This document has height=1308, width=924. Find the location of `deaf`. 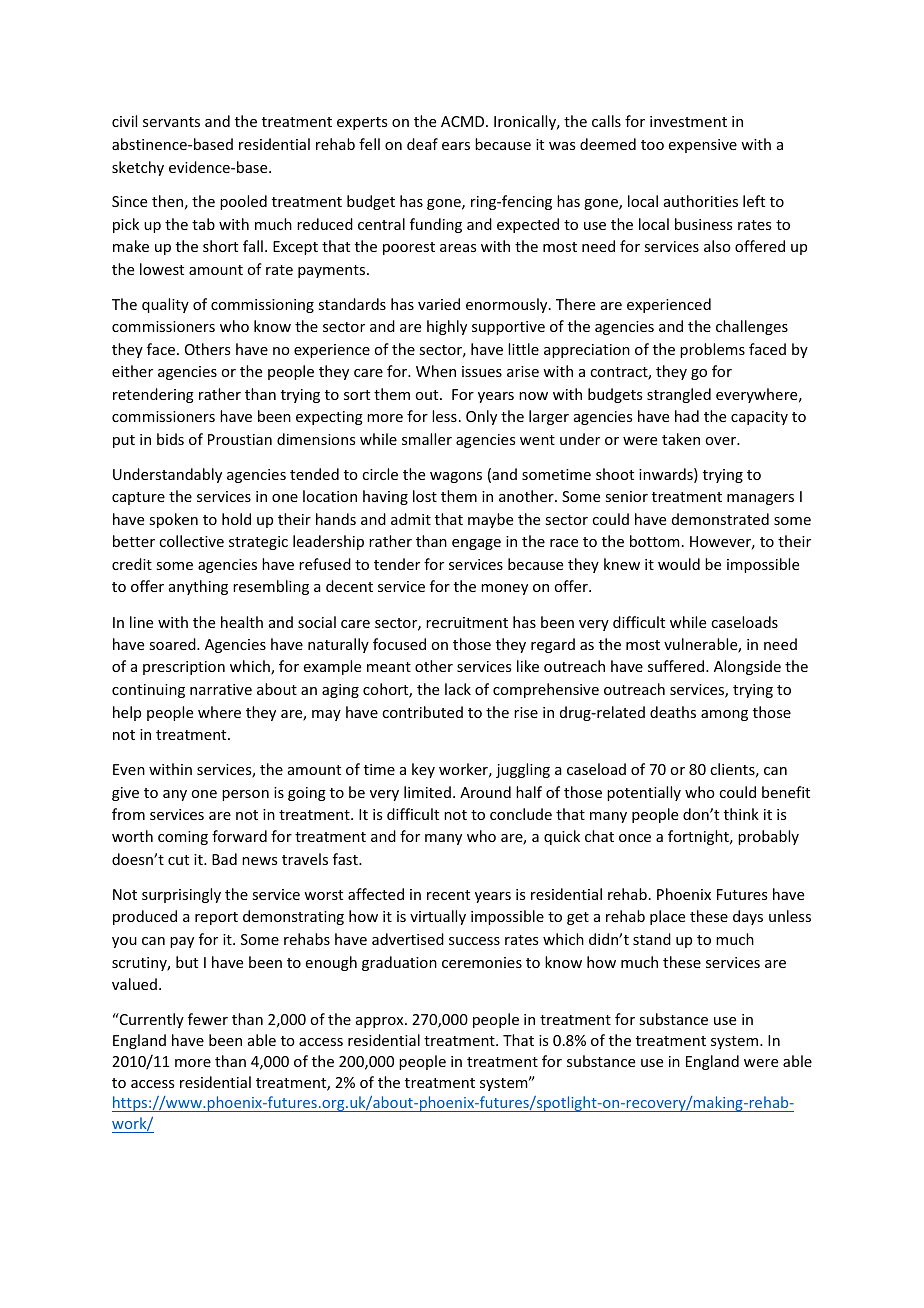

deaf is located at coordinates (422, 144).
